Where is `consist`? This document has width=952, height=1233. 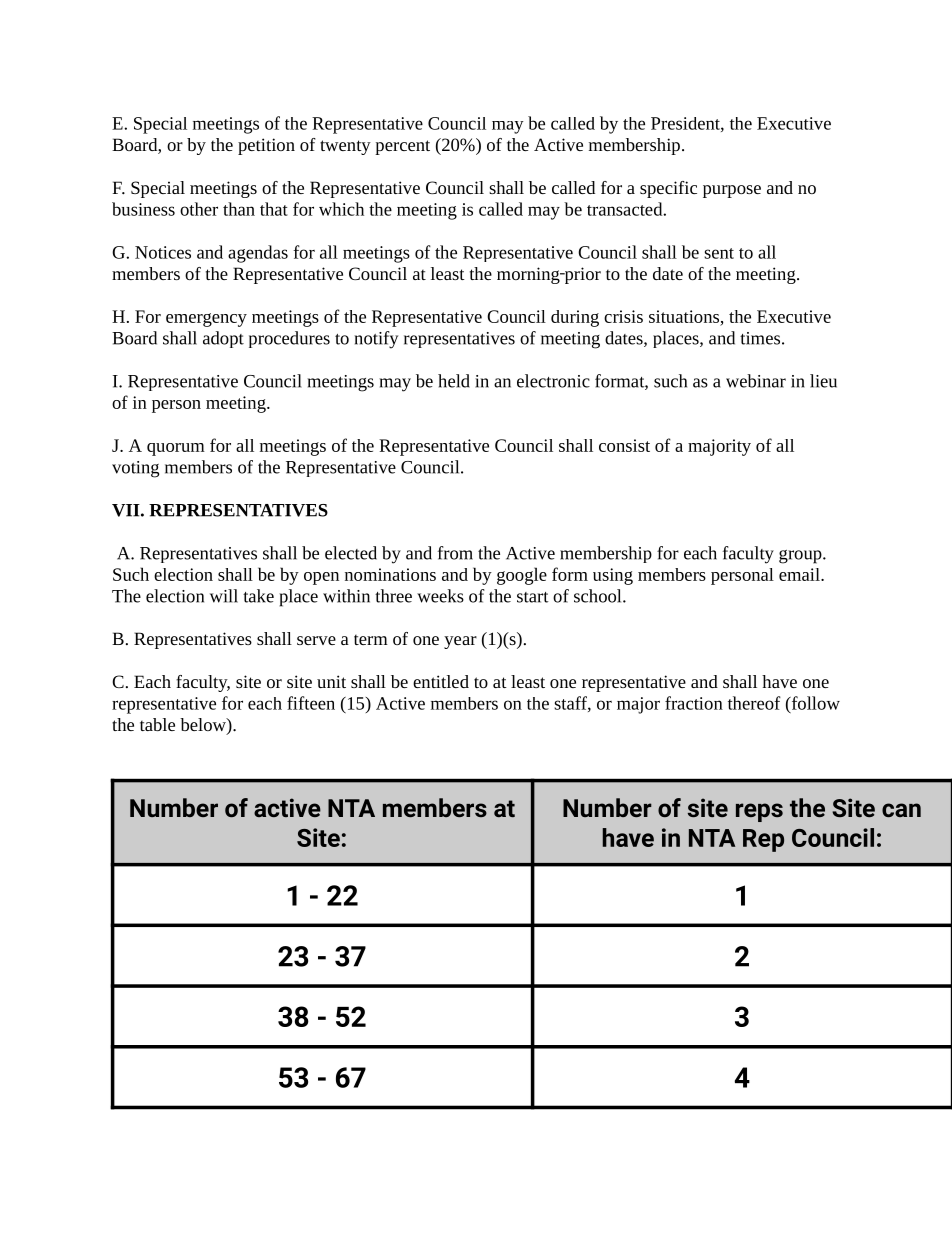
consist is located at coordinates (624, 445).
